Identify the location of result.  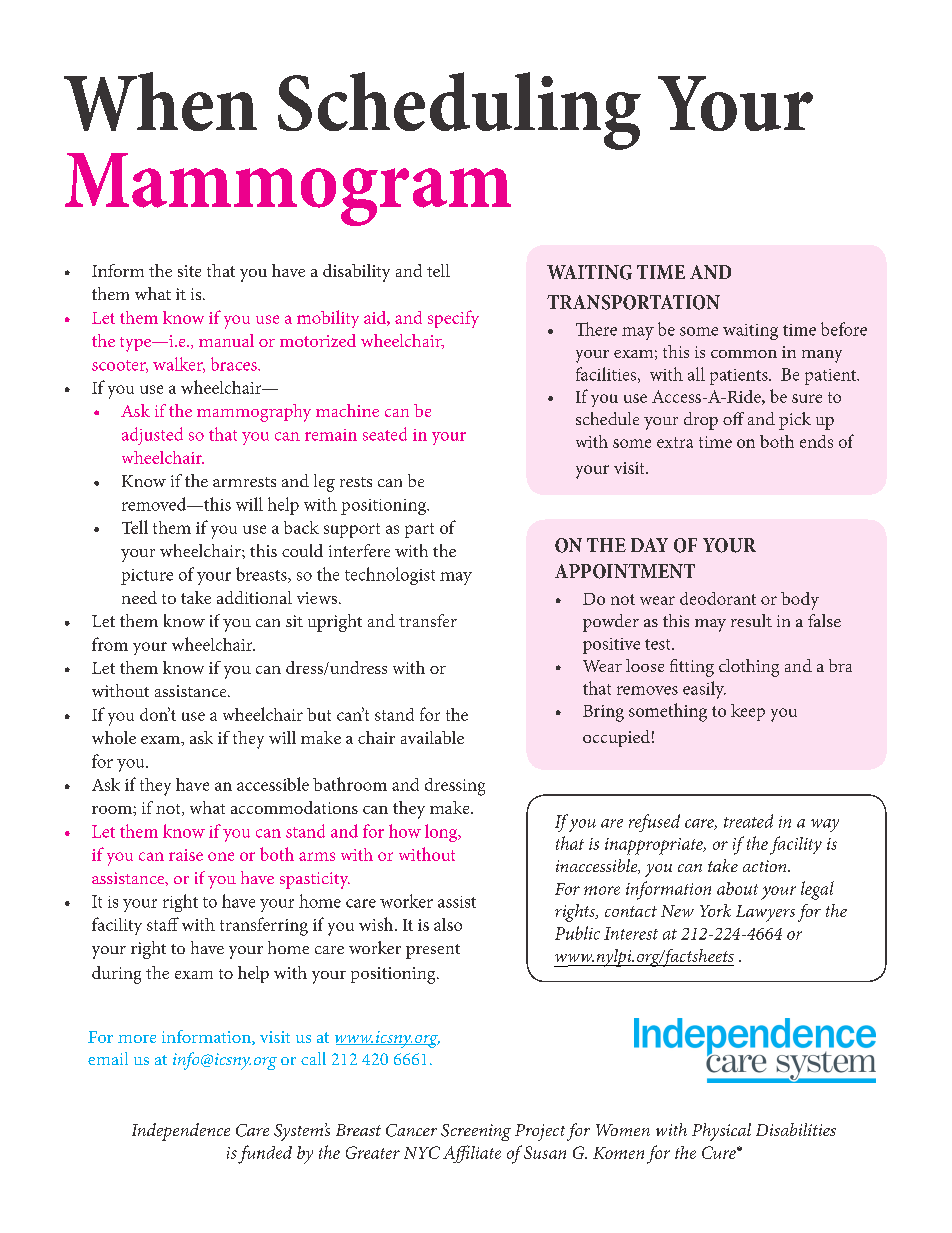
(751, 620).
